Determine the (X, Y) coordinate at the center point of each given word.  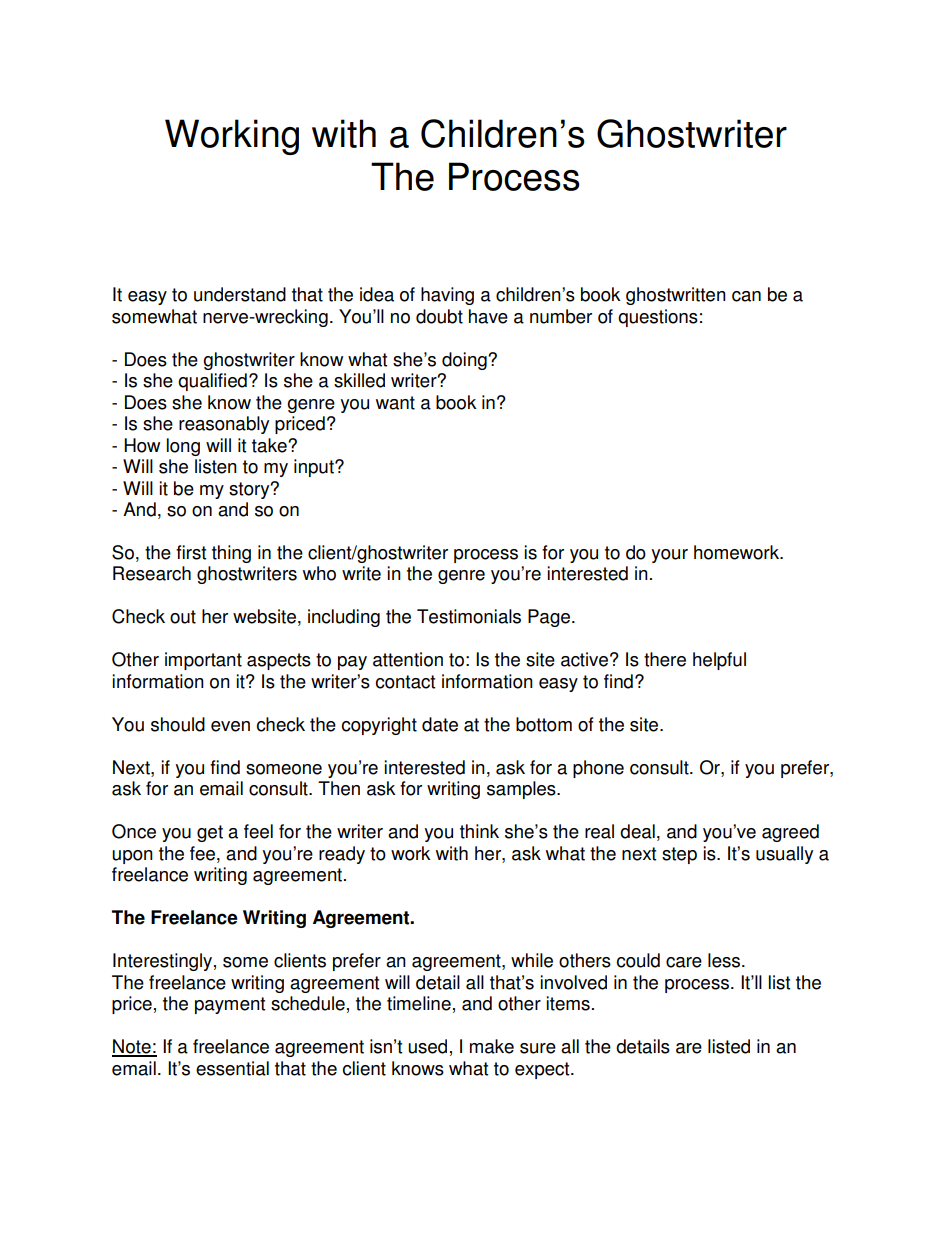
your (669, 556)
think (479, 831)
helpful (719, 661)
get (210, 833)
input (315, 468)
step (679, 855)
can (746, 296)
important (203, 661)
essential (232, 1068)
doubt (439, 316)
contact (405, 682)
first (191, 552)
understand (240, 294)
